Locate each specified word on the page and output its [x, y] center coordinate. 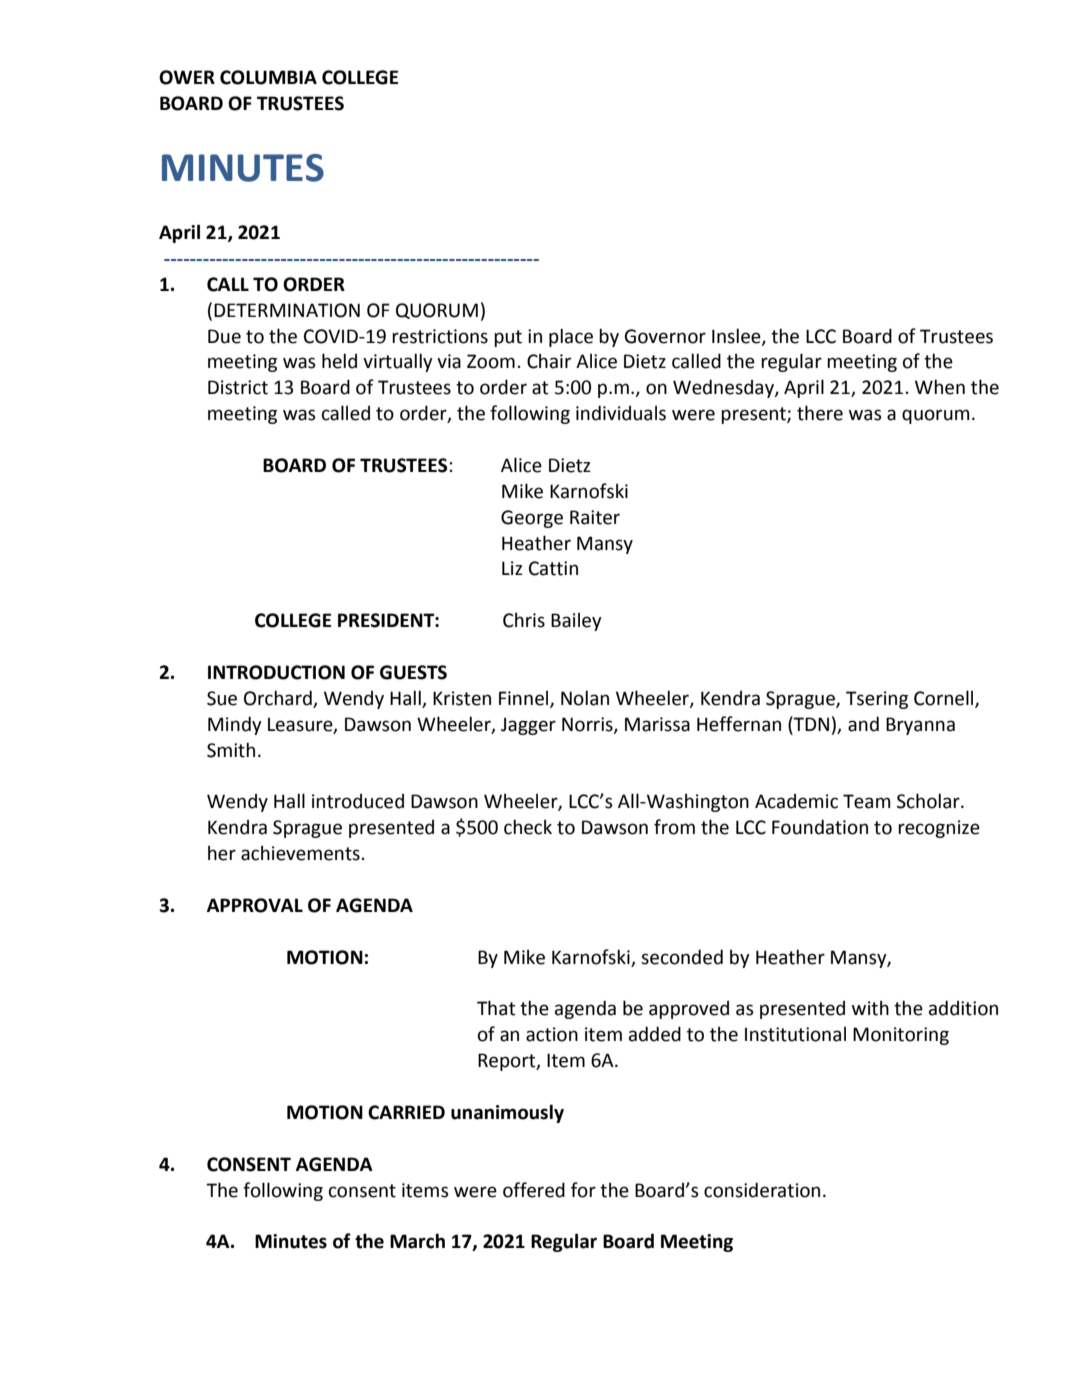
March [417, 1241]
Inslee [737, 336]
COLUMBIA [268, 77]
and [863, 724]
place [571, 337]
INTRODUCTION [276, 672]
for [583, 1190]
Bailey [576, 621]
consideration [762, 1190]
